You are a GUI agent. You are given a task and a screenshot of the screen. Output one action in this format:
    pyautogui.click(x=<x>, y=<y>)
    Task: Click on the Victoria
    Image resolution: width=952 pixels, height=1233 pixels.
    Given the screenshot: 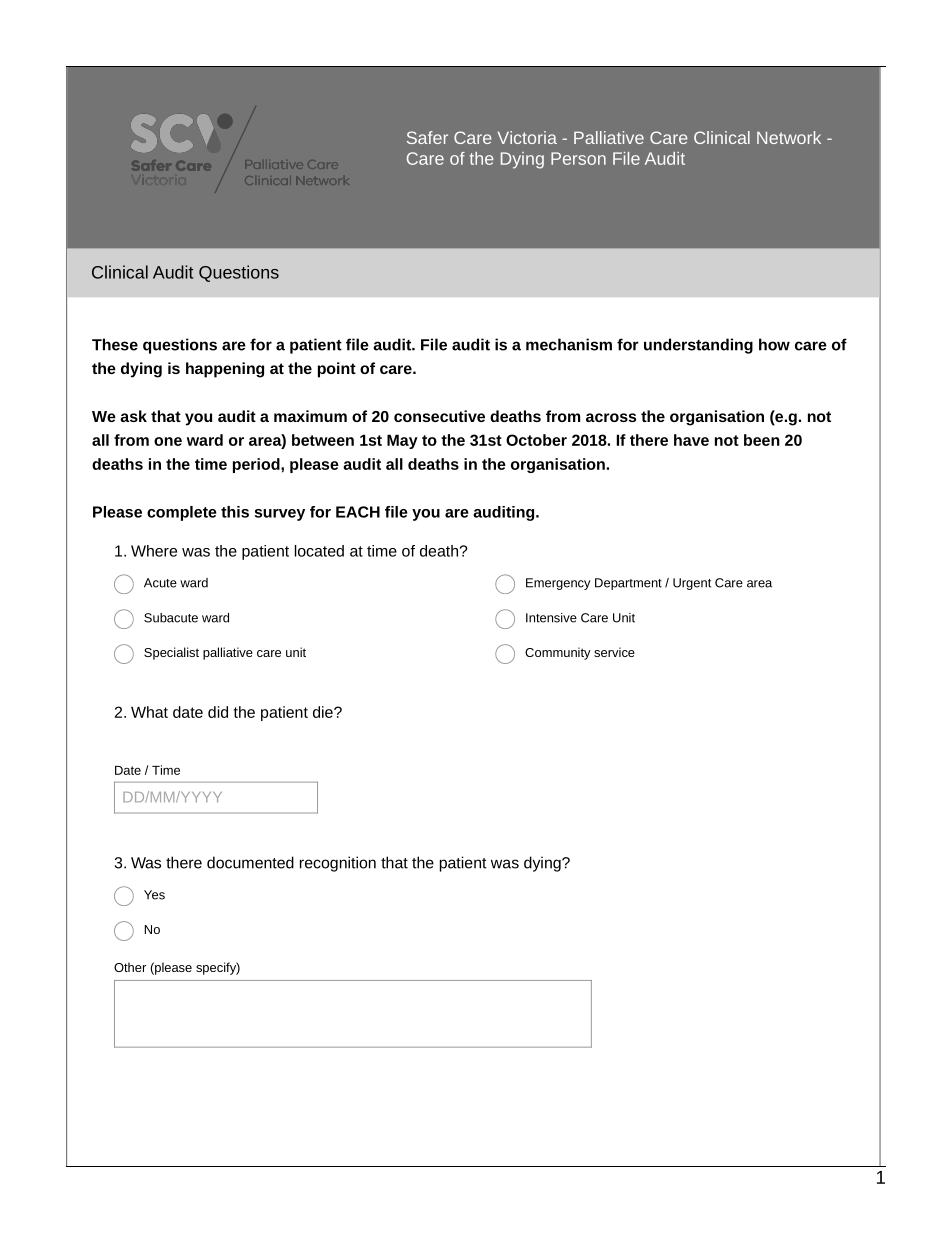 What is the action you would take?
    pyautogui.click(x=527, y=137)
